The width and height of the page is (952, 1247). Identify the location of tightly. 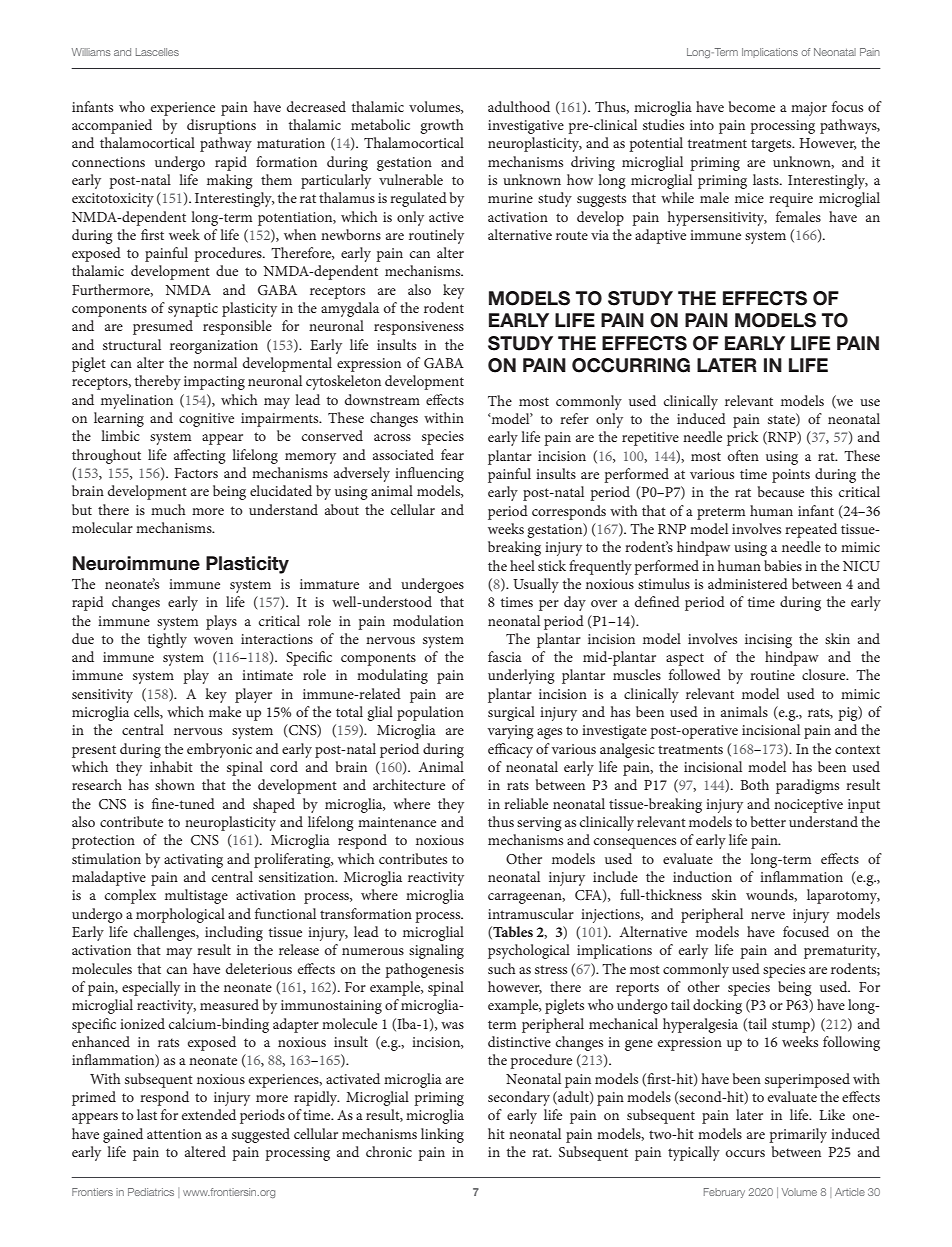
(167, 640).
